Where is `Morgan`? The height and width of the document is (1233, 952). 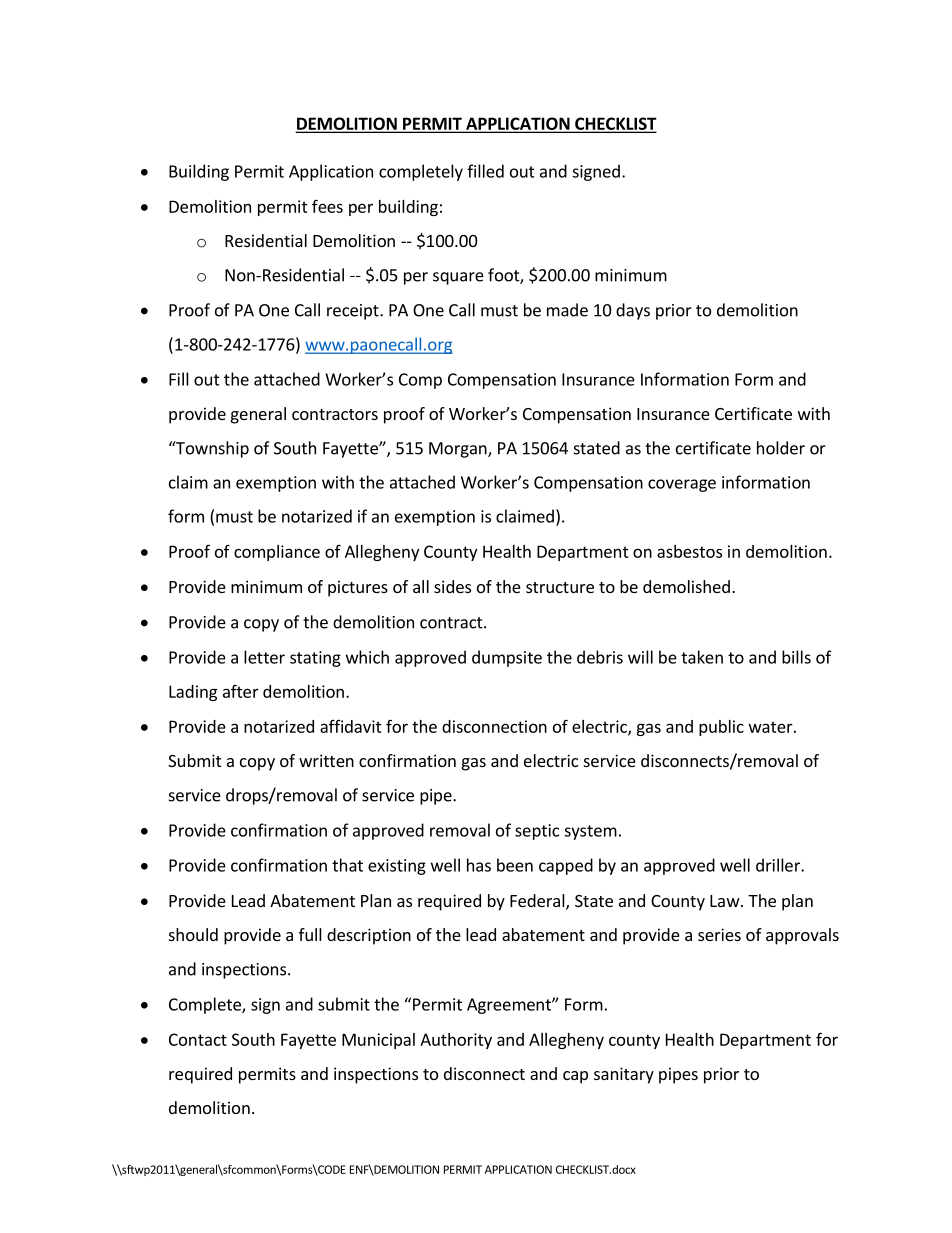 Morgan is located at coordinates (459, 450).
